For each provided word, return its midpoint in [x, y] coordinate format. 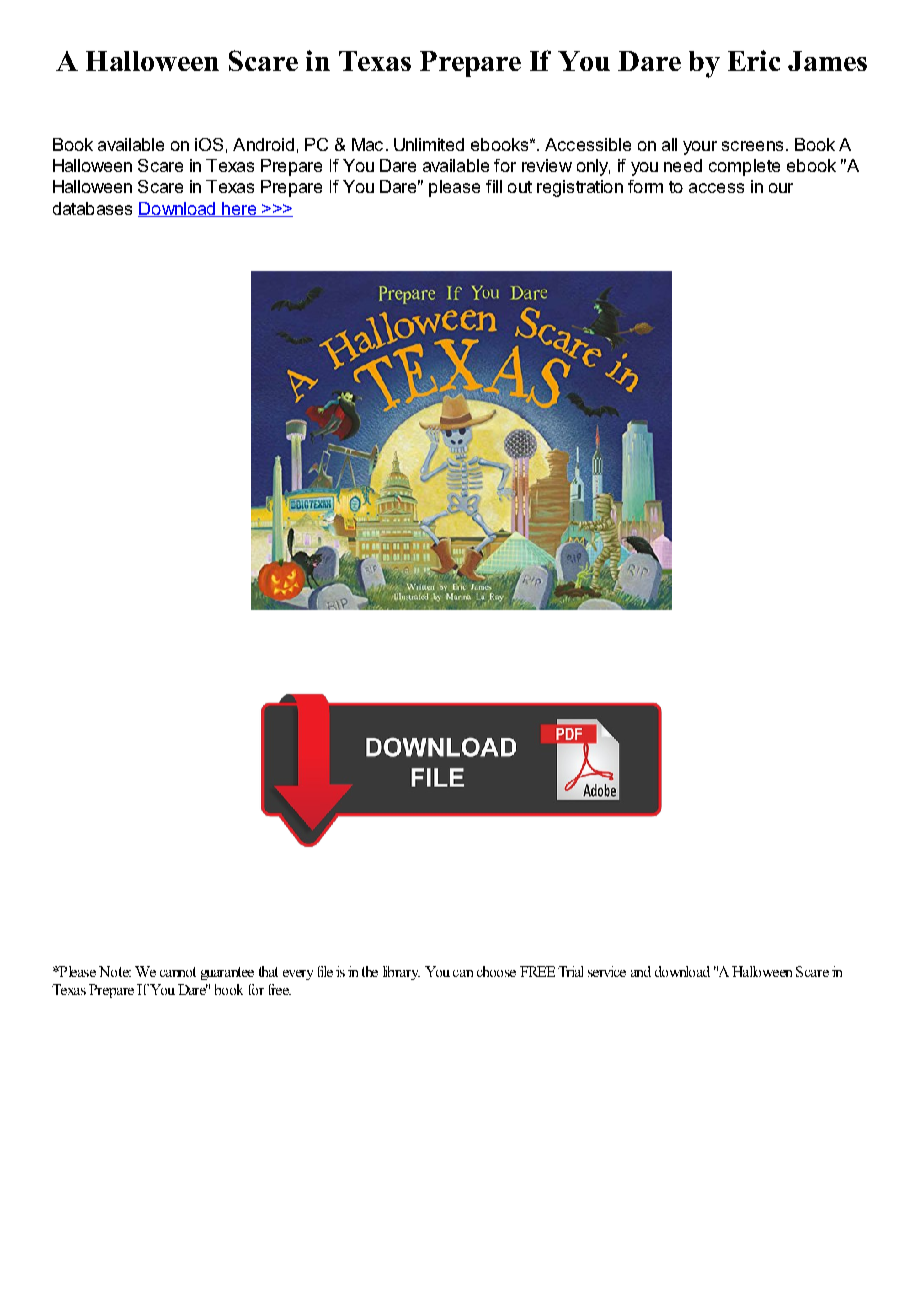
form [645, 186]
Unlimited [429, 144]
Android [263, 144]
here [239, 209]
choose [496, 971]
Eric [754, 60]
